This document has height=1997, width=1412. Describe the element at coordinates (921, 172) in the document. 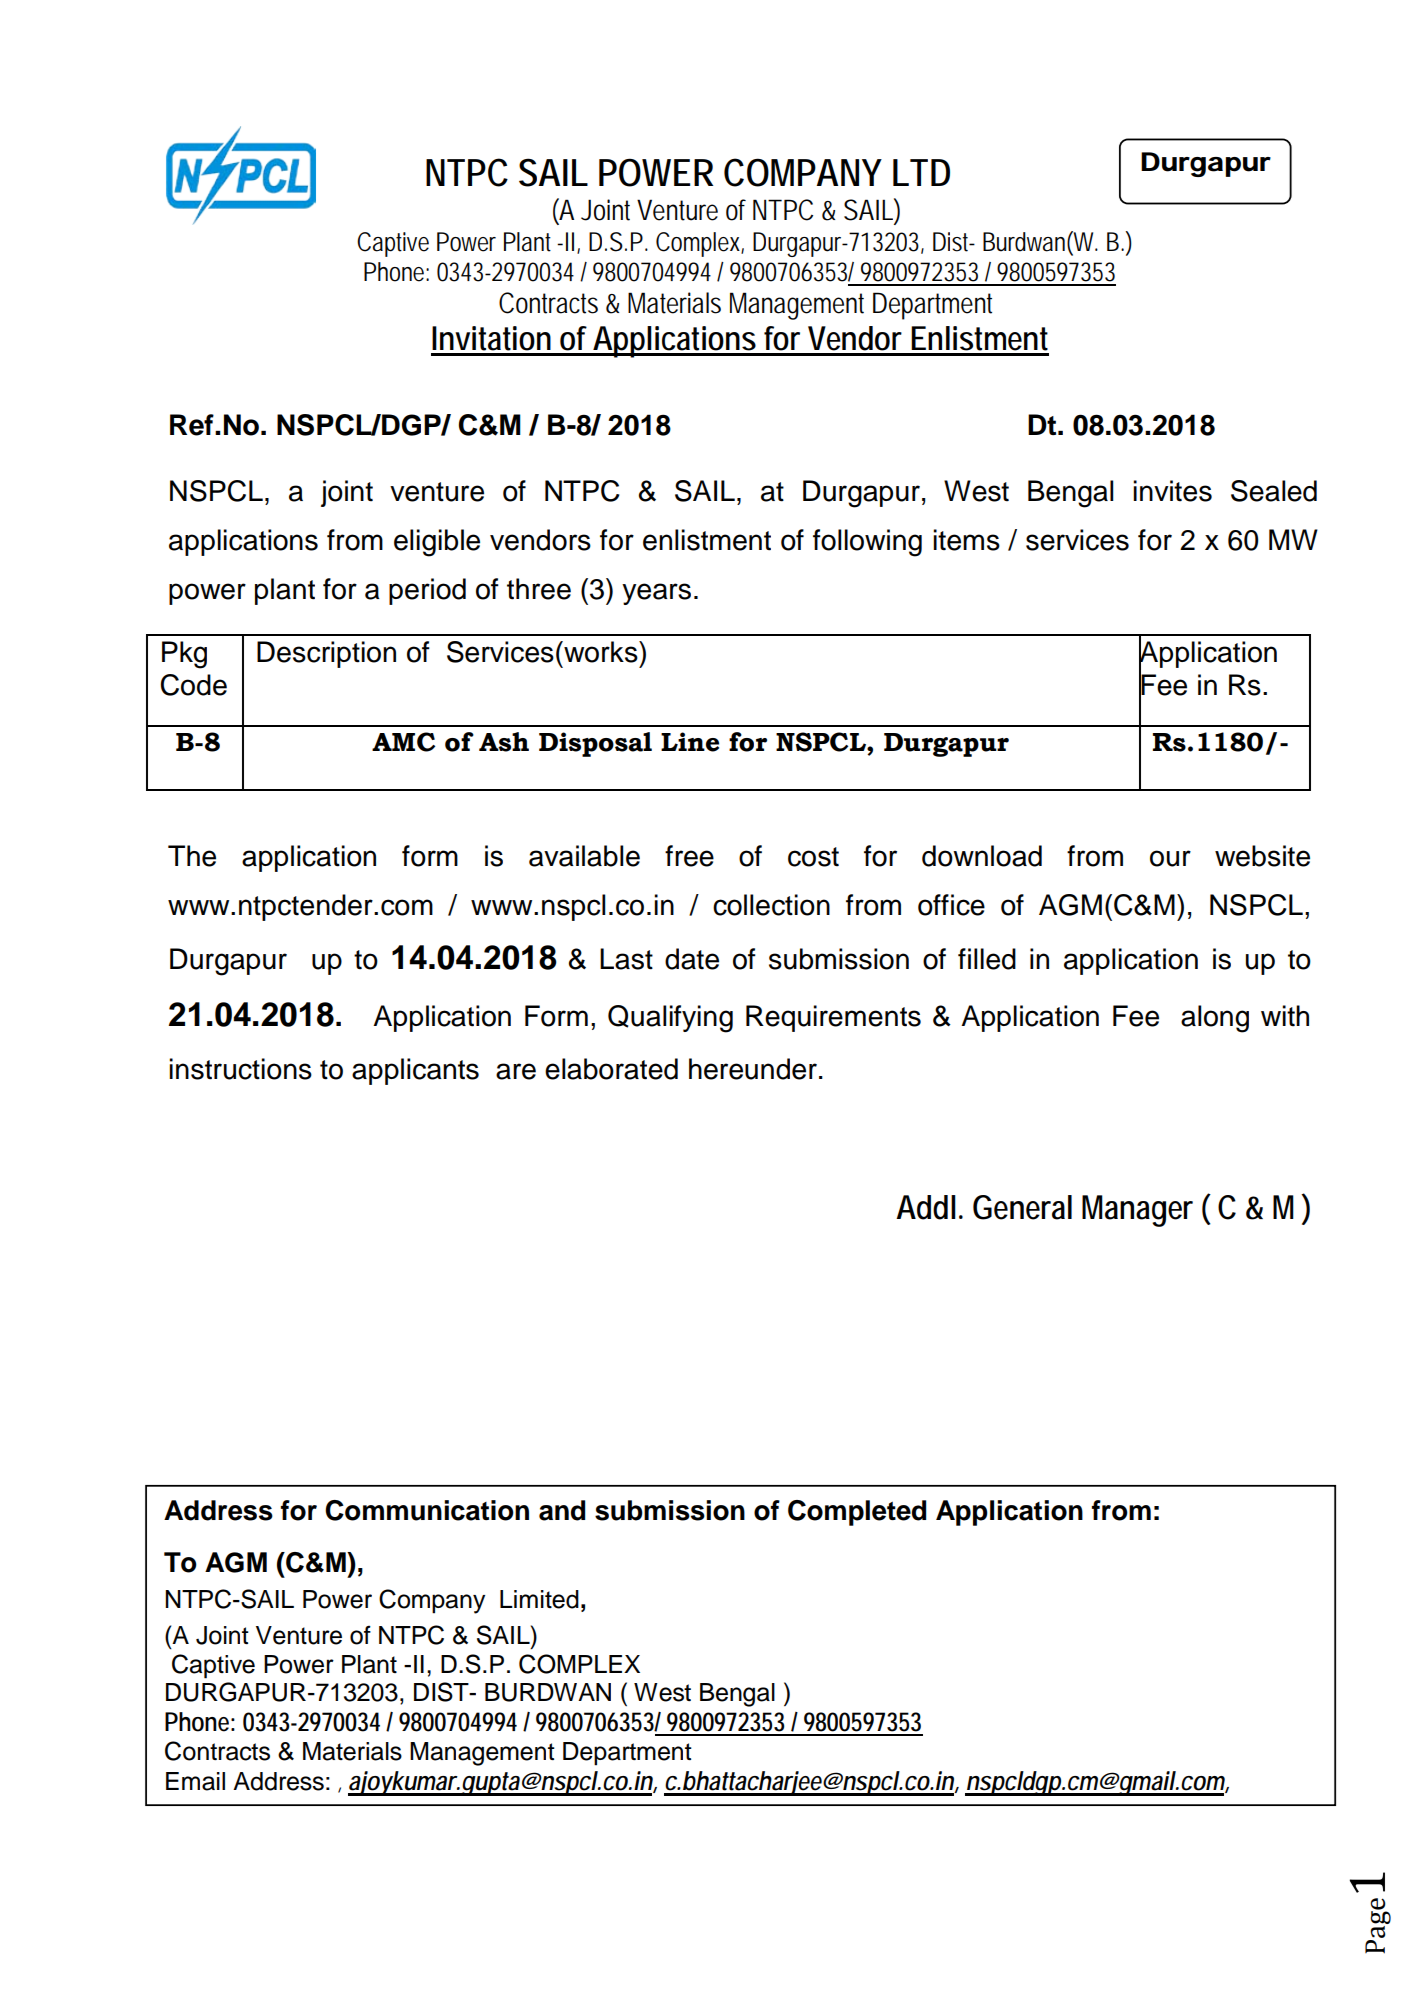

I see `LTD` at that location.
